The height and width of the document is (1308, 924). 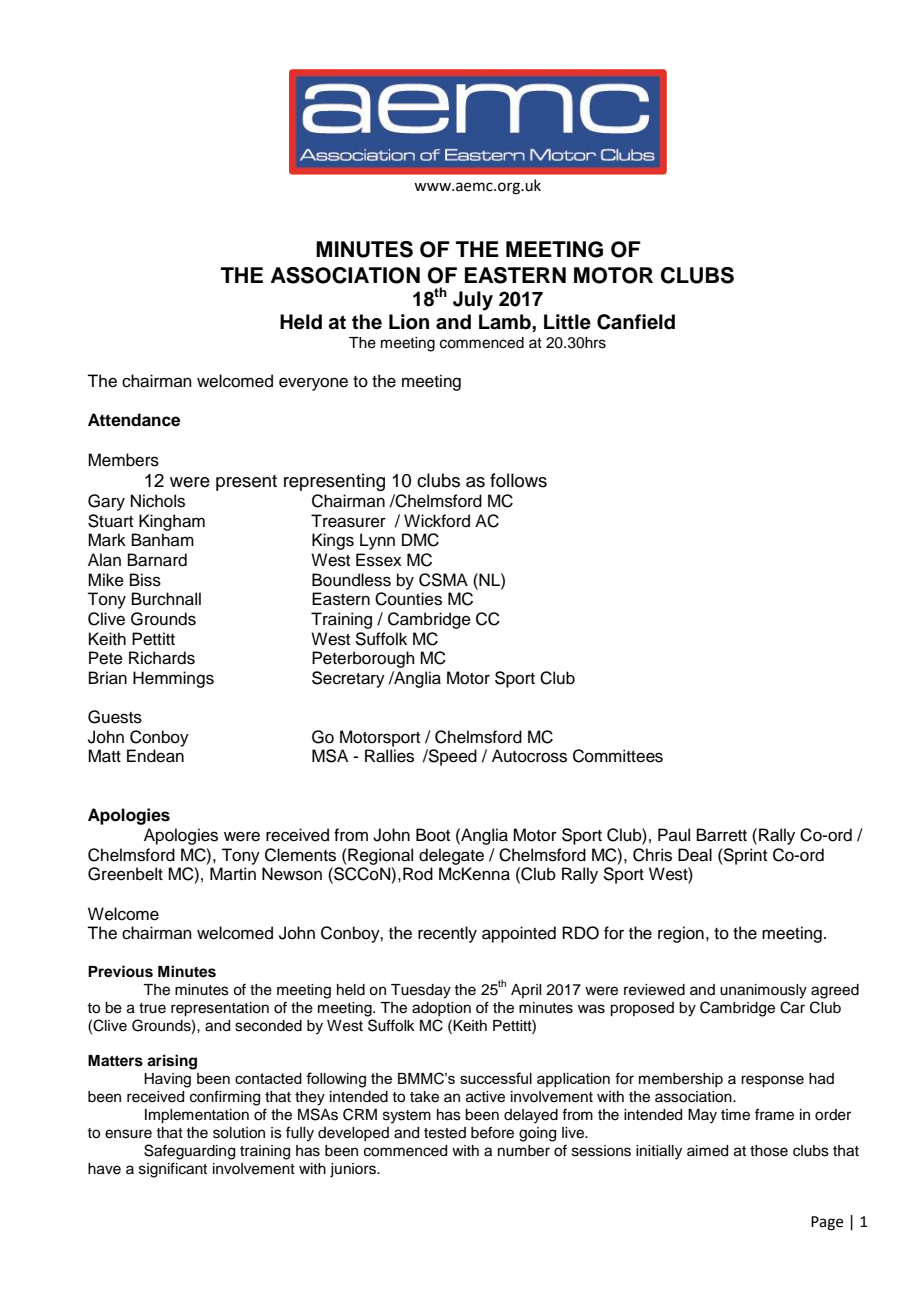 I want to click on Barrett, so click(x=722, y=835).
